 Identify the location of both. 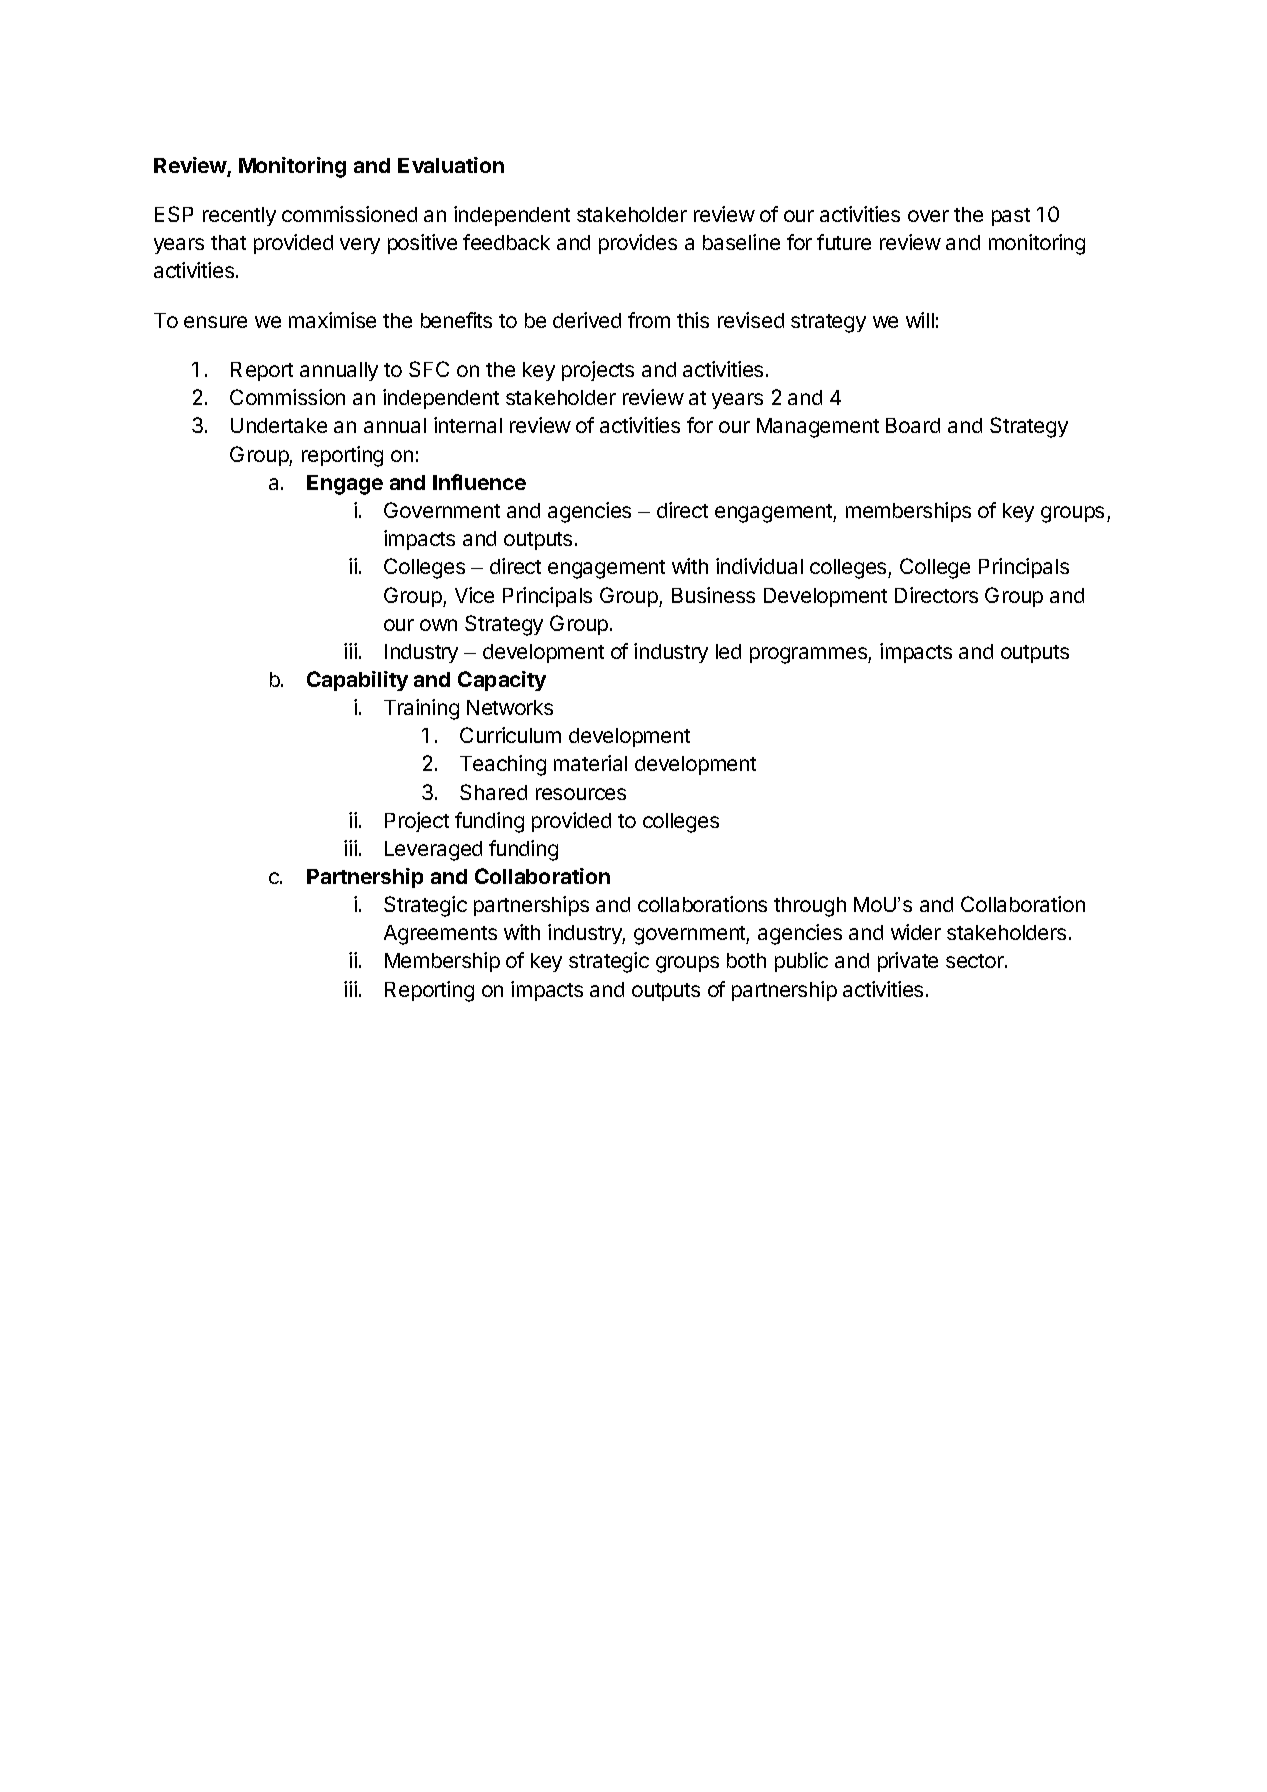
(746, 960).
